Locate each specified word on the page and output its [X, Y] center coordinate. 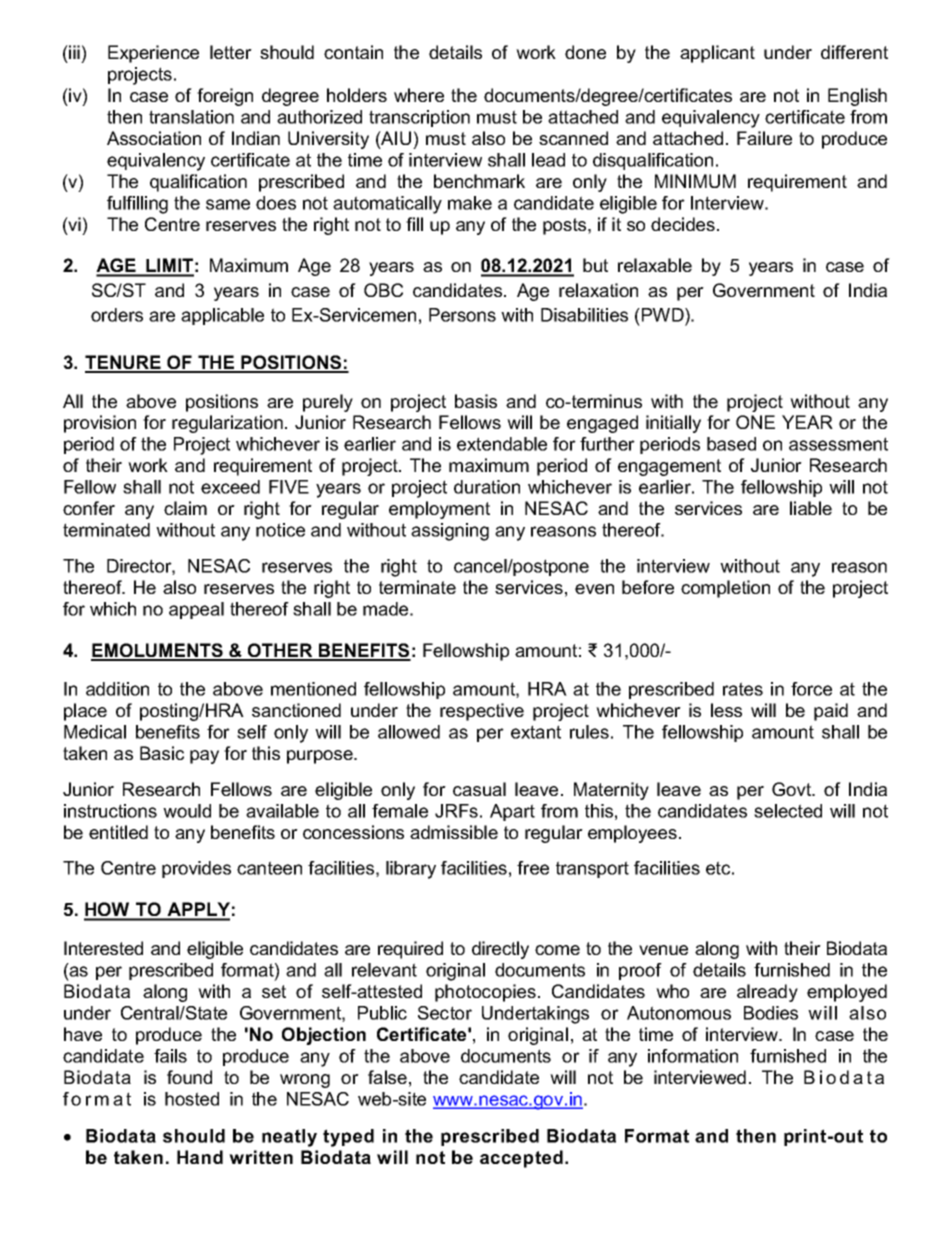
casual [479, 789]
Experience [153, 54]
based [731, 444]
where [419, 95]
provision [100, 424]
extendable [502, 444]
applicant [717, 54]
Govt [793, 789]
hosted [192, 1099]
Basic [162, 753]
